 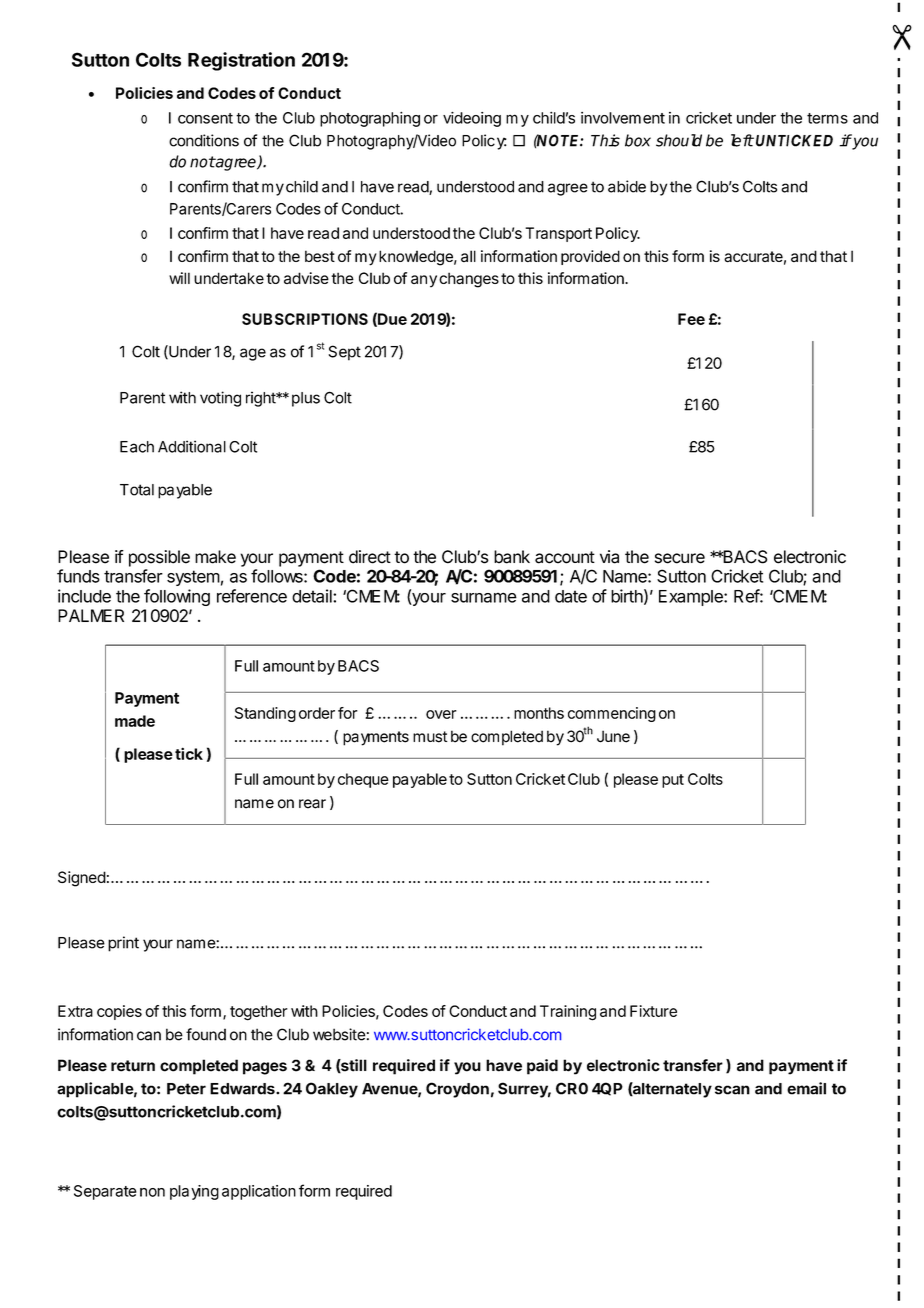 What do you see at coordinates (691, 319) in the image?
I see `Fee` at bounding box center [691, 319].
